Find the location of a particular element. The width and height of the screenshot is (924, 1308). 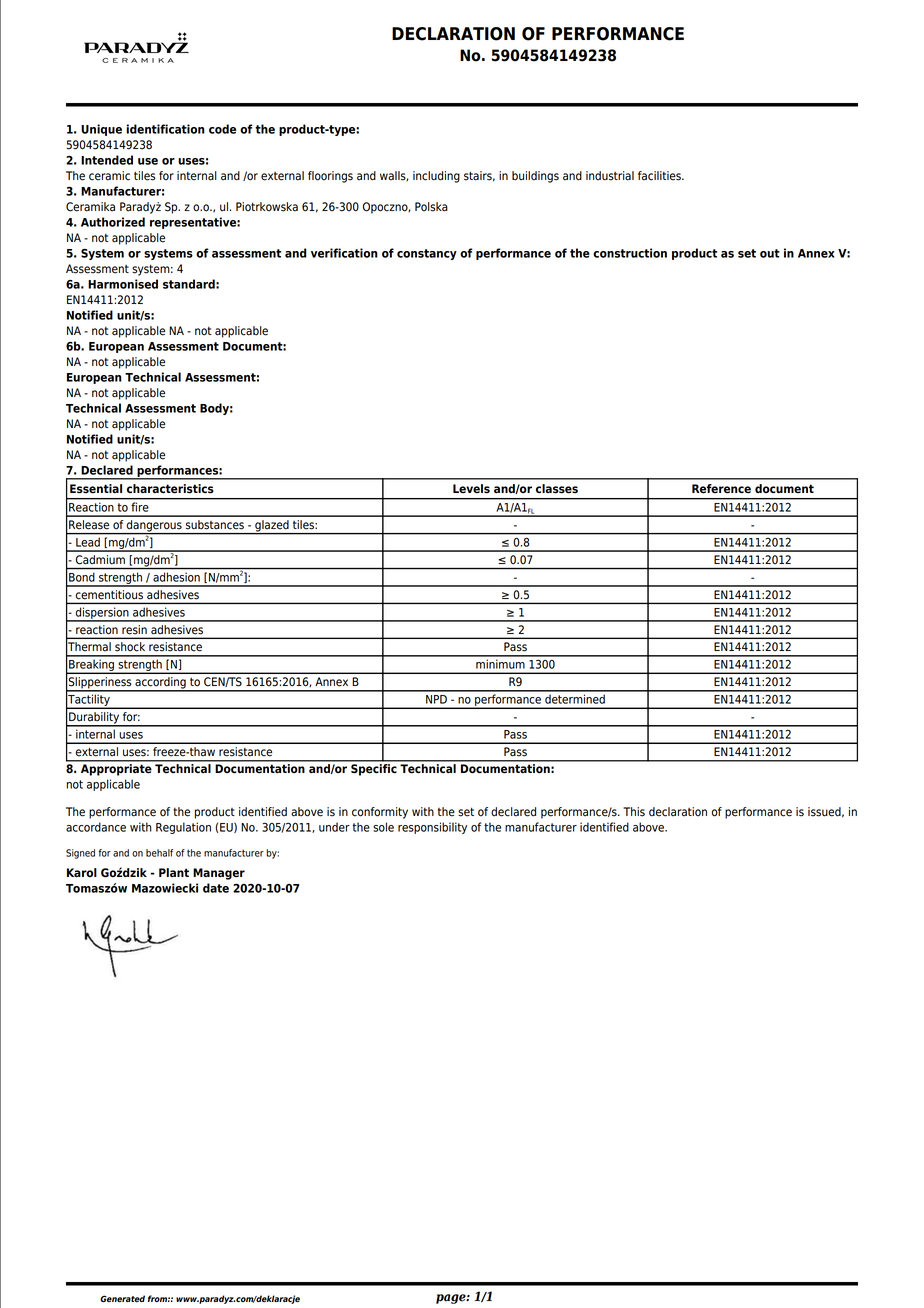

Generated is located at coordinates (122, 1298).
